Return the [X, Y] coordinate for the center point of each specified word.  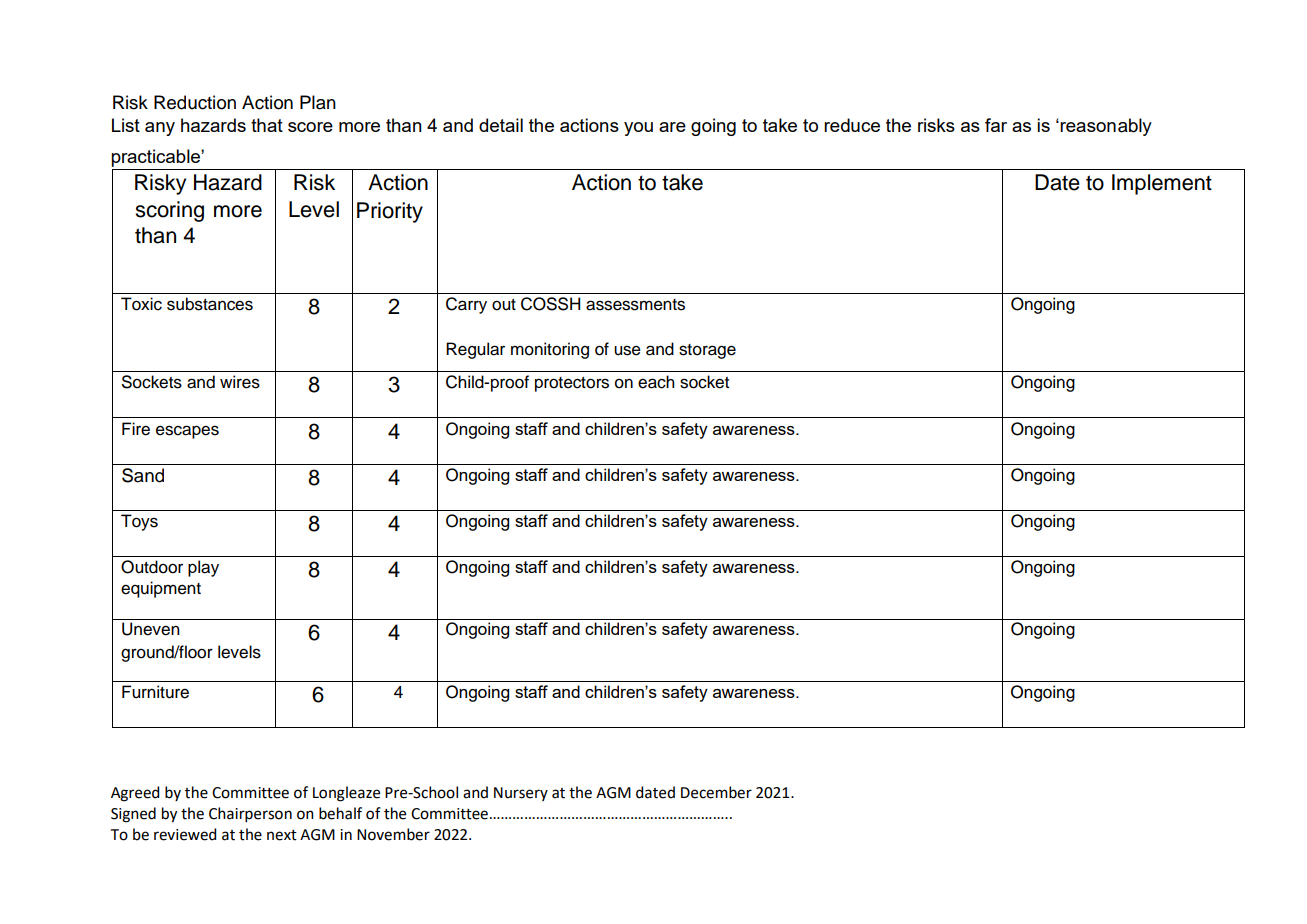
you [638, 129]
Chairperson [250, 814]
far [996, 125]
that [267, 125]
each [656, 382]
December [716, 792]
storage [707, 351]
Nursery [521, 794]
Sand [143, 475]
